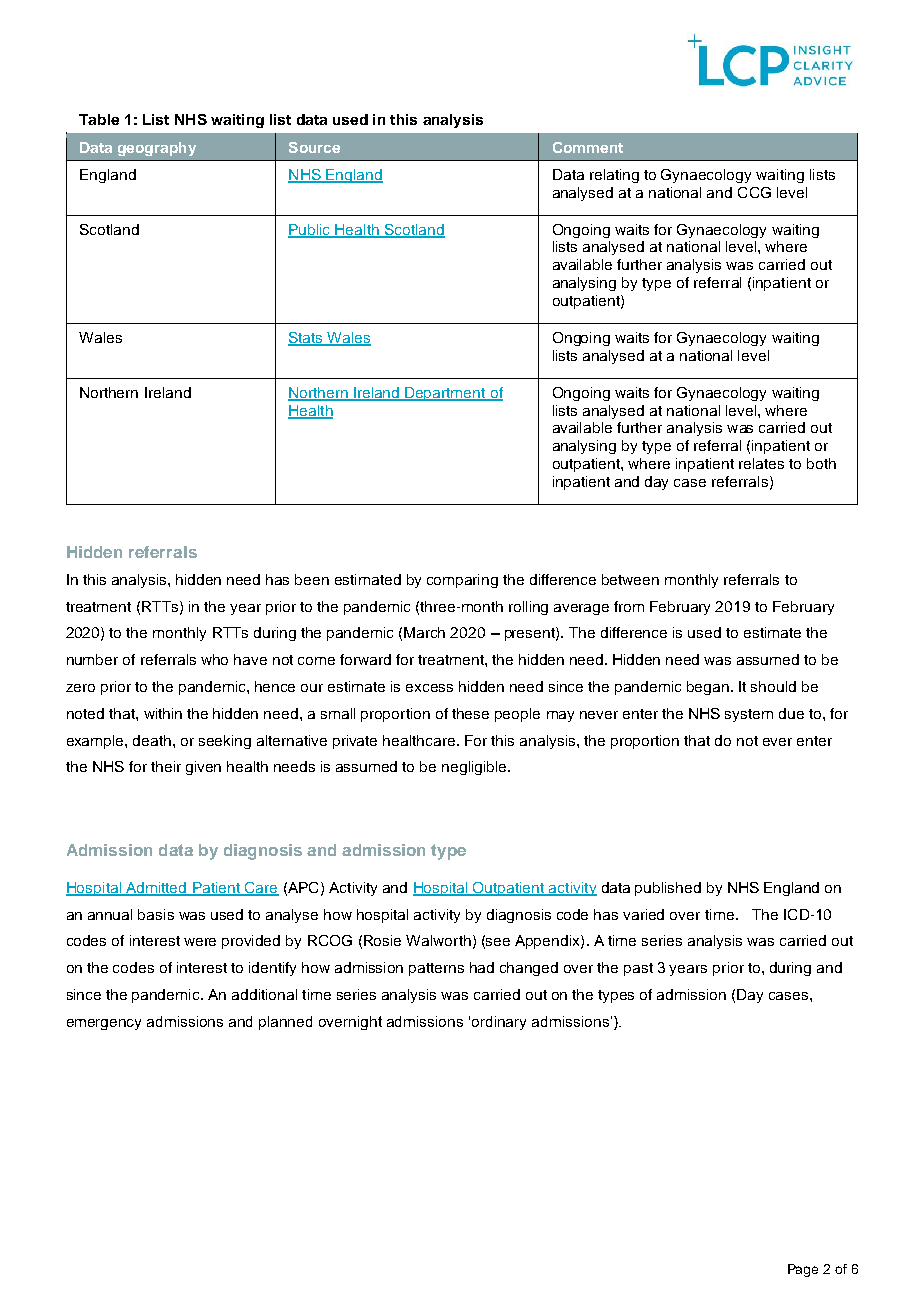 This screenshot has width=924, height=1308. Describe the element at coordinates (157, 149) in the screenshot. I see `geography` at that location.
